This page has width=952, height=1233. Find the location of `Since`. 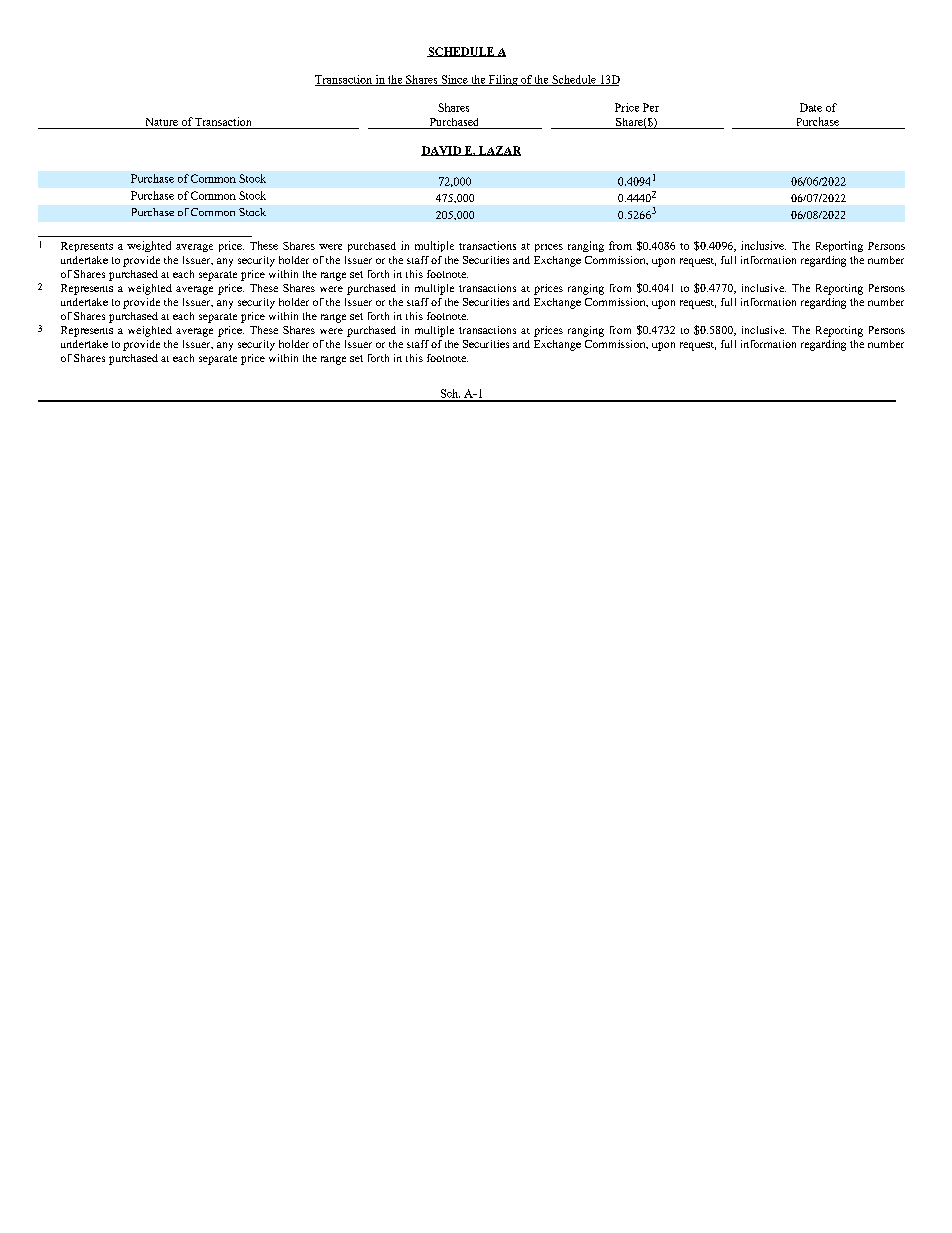

Since is located at coordinates (454, 80).
